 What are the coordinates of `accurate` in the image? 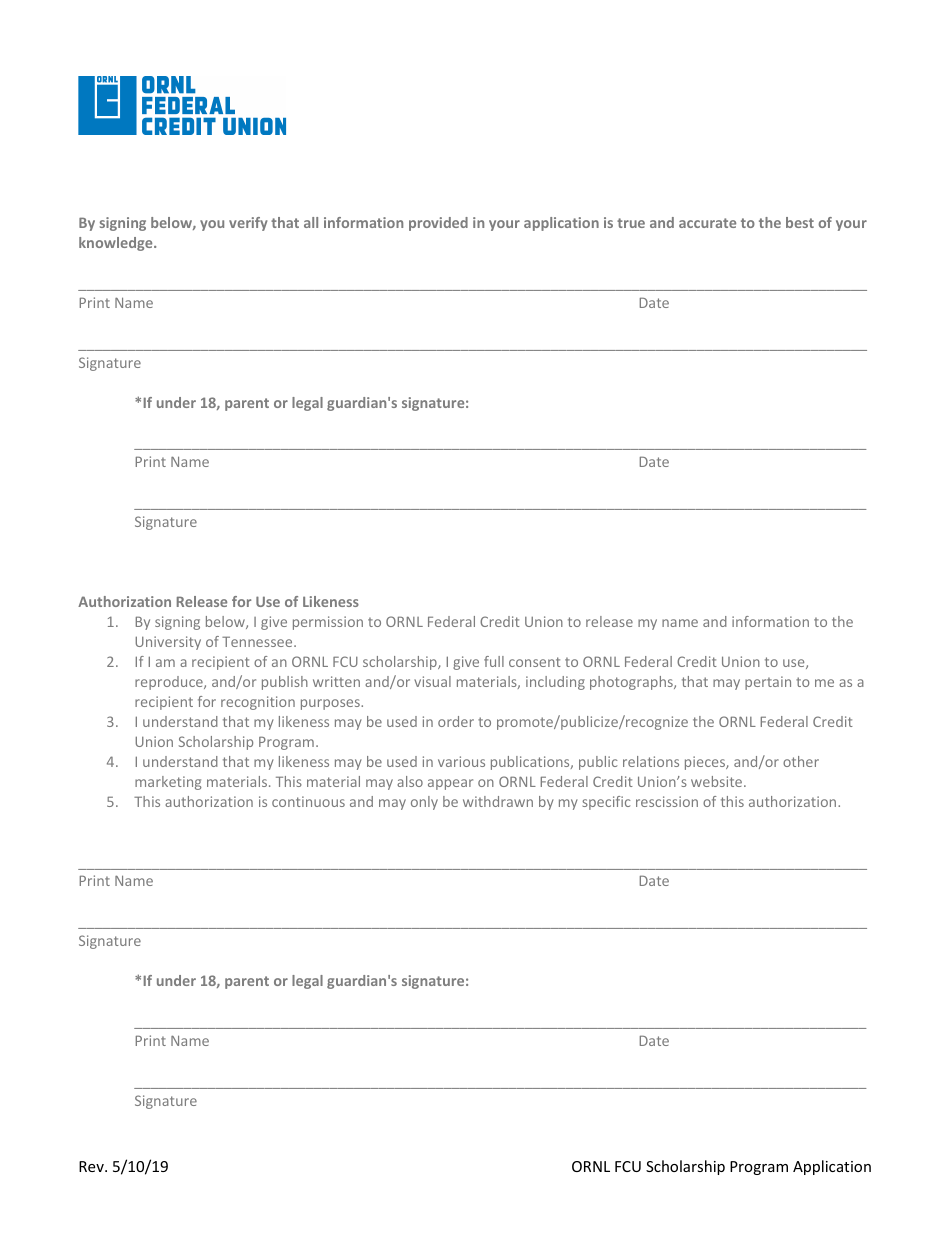 It's located at (707, 223).
